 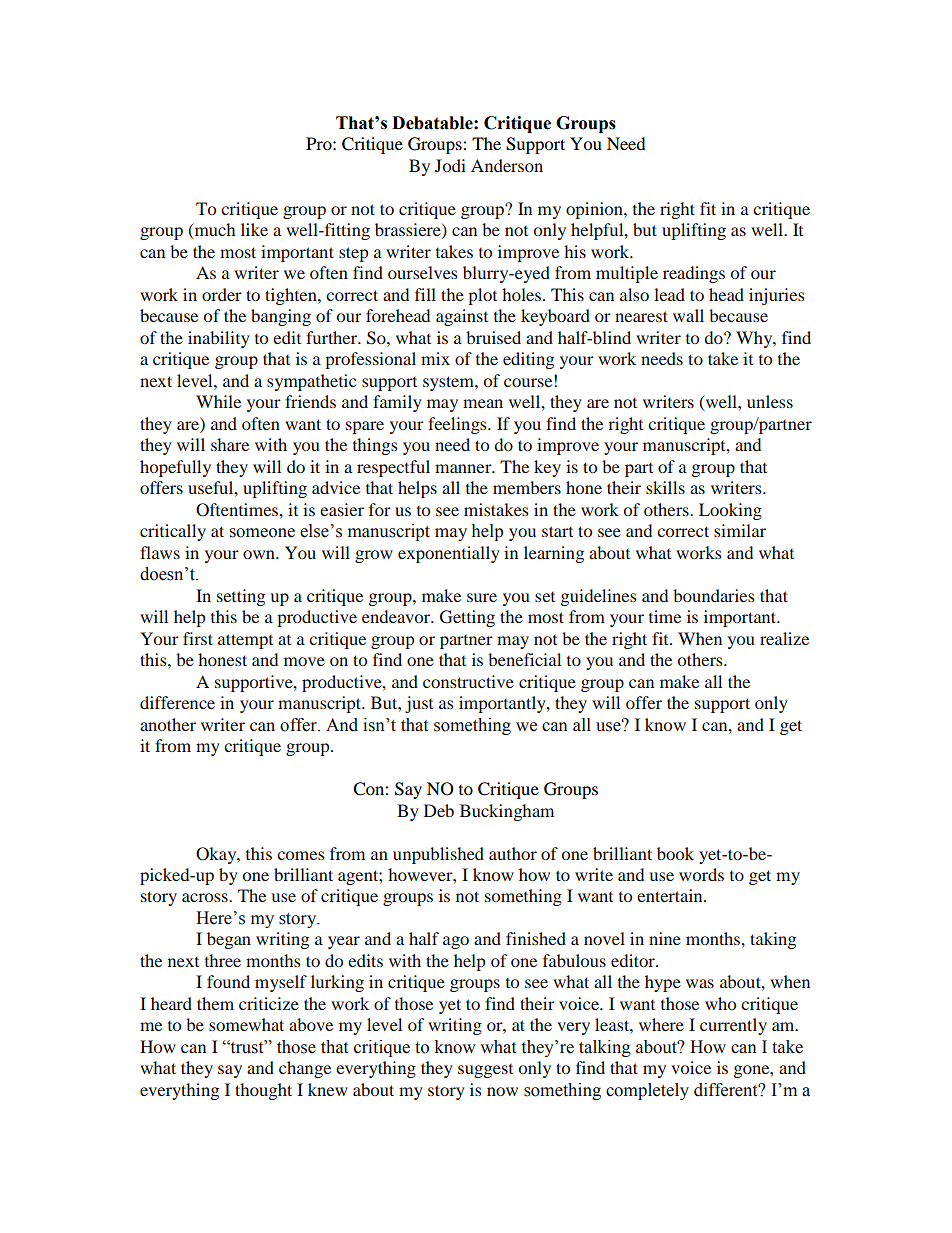 What do you see at coordinates (694, 274) in the document?
I see `readings` at bounding box center [694, 274].
